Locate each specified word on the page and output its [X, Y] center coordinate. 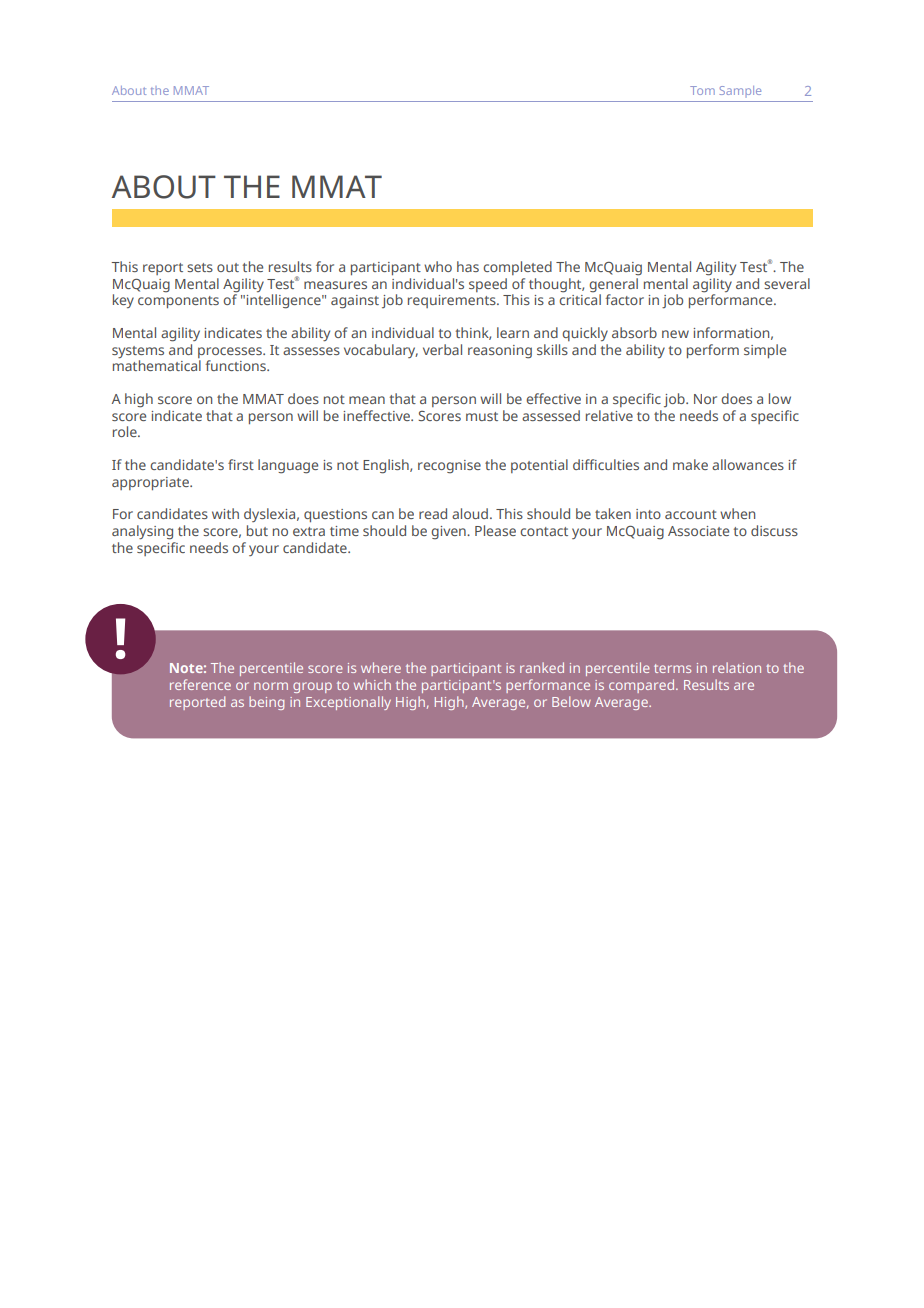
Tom [702, 90]
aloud [470, 513]
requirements [453, 301]
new [675, 334]
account [691, 514]
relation [737, 667]
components [178, 302]
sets [200, 267]
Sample [740, 91]
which [372, 684]
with [225, 513]
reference [200, 684]
